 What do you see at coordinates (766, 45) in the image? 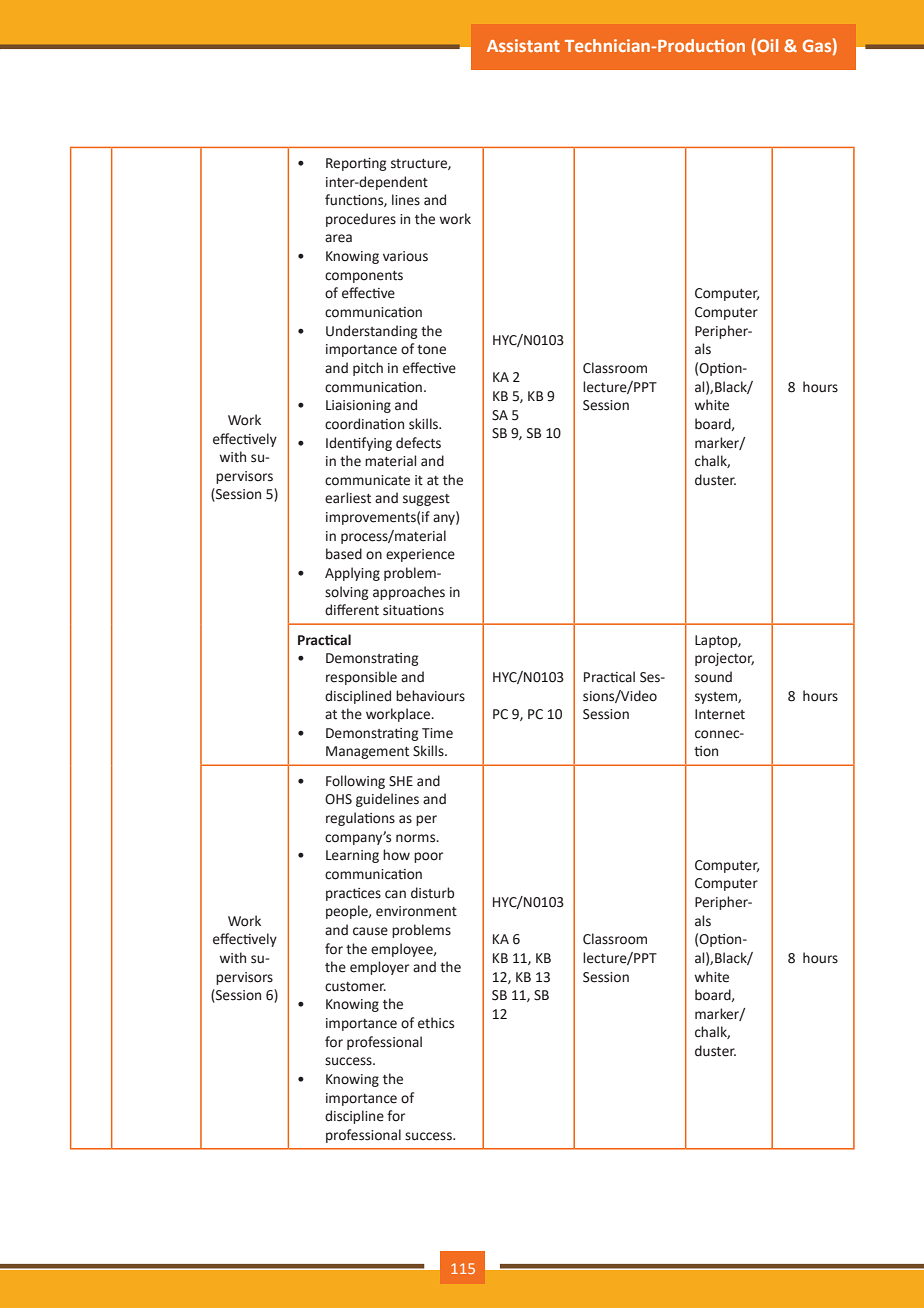
I see `Oil` at bounding box center [766, 45].
